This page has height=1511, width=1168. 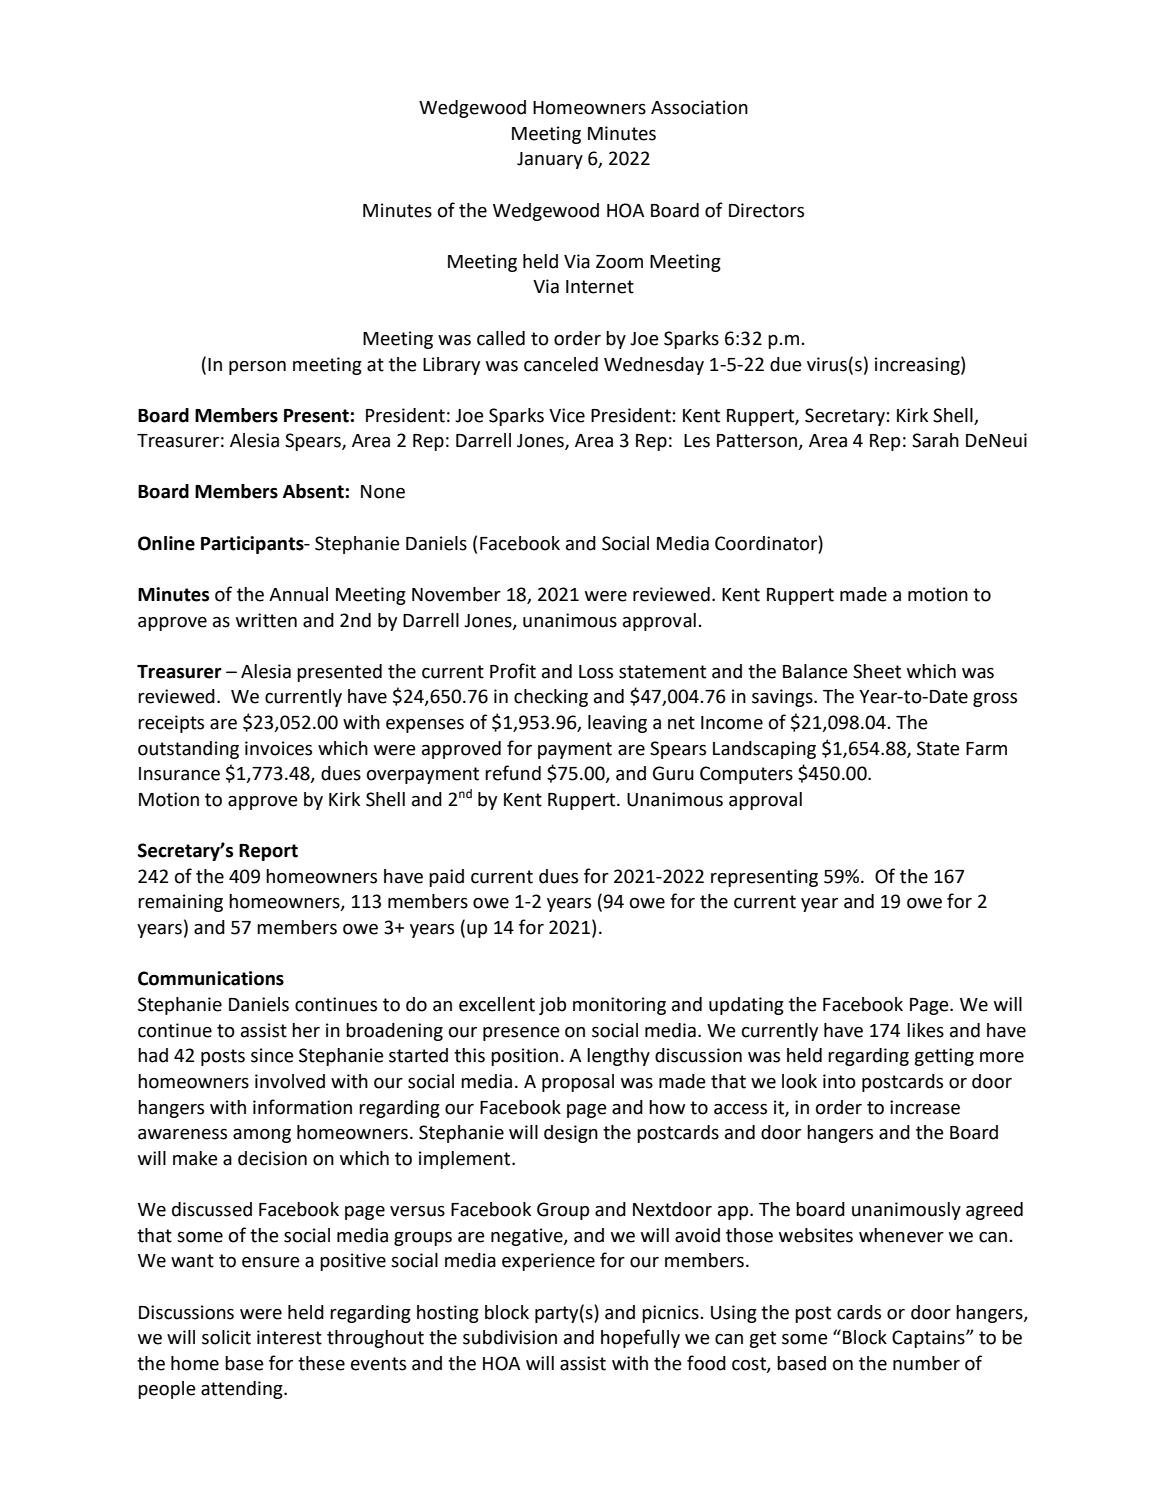 What do you see at coordinates (617, 724) in the page?
I see `leaving` at bounding box center [617, 724].
